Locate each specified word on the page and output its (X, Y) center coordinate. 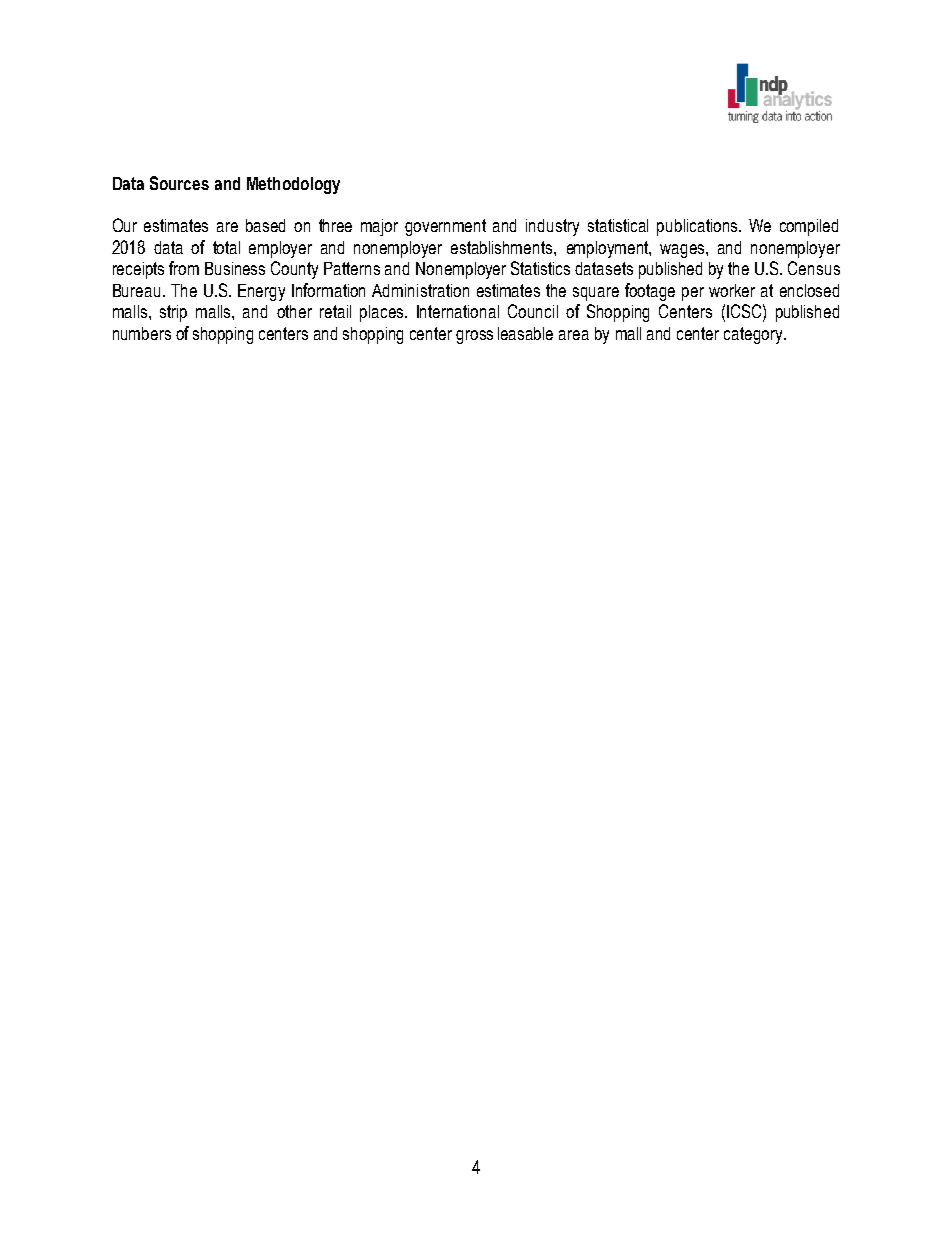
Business (235, 268)
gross (474, 337)
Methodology (293, 185)
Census (814, 268)
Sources (179, 183)
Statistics (540, 268)
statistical (618, 225)
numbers (142, 333)
